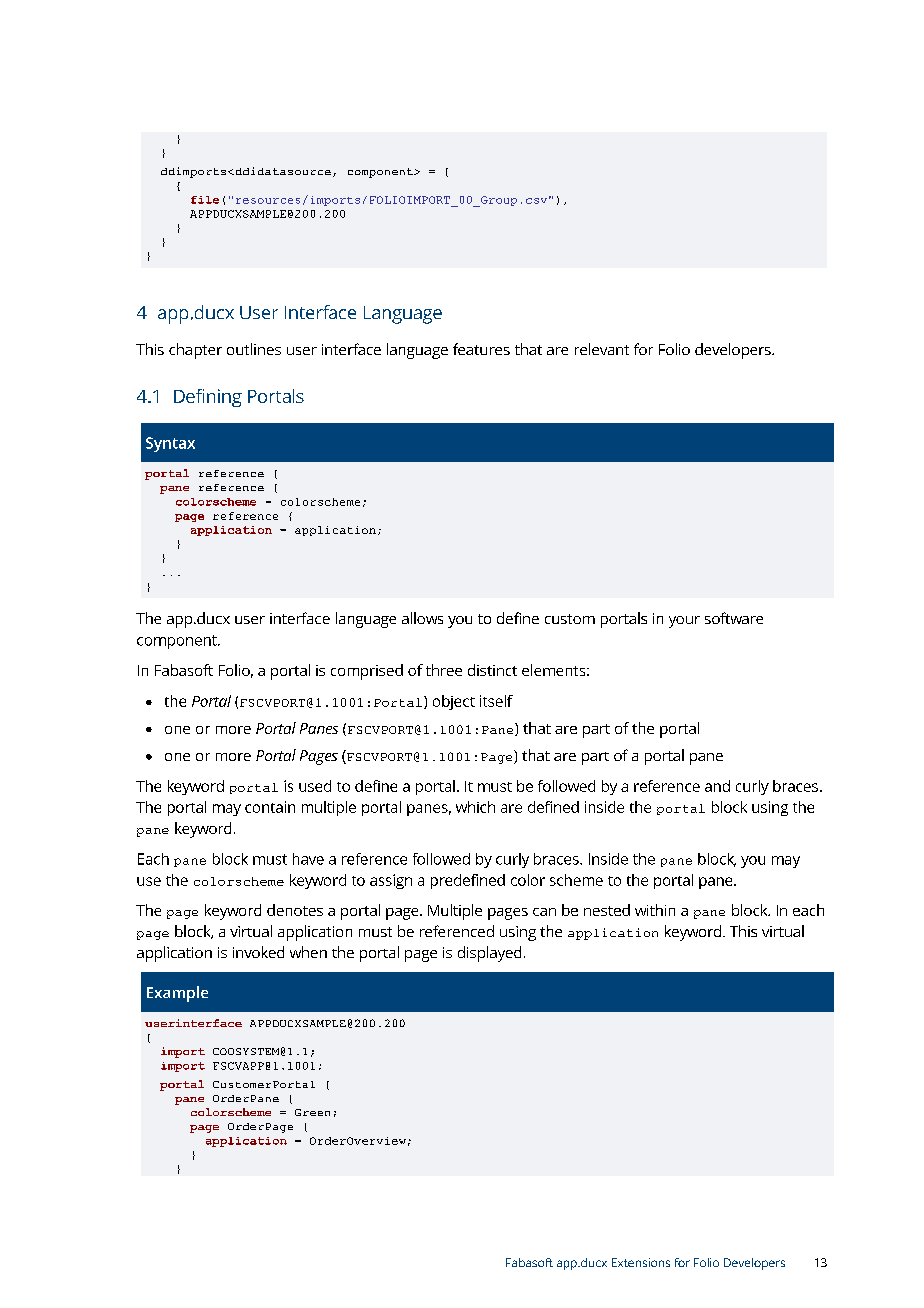 The image size is (924, 1308). Describe the element at coordinates (684, 622) in the page. I see `your` at that location.
